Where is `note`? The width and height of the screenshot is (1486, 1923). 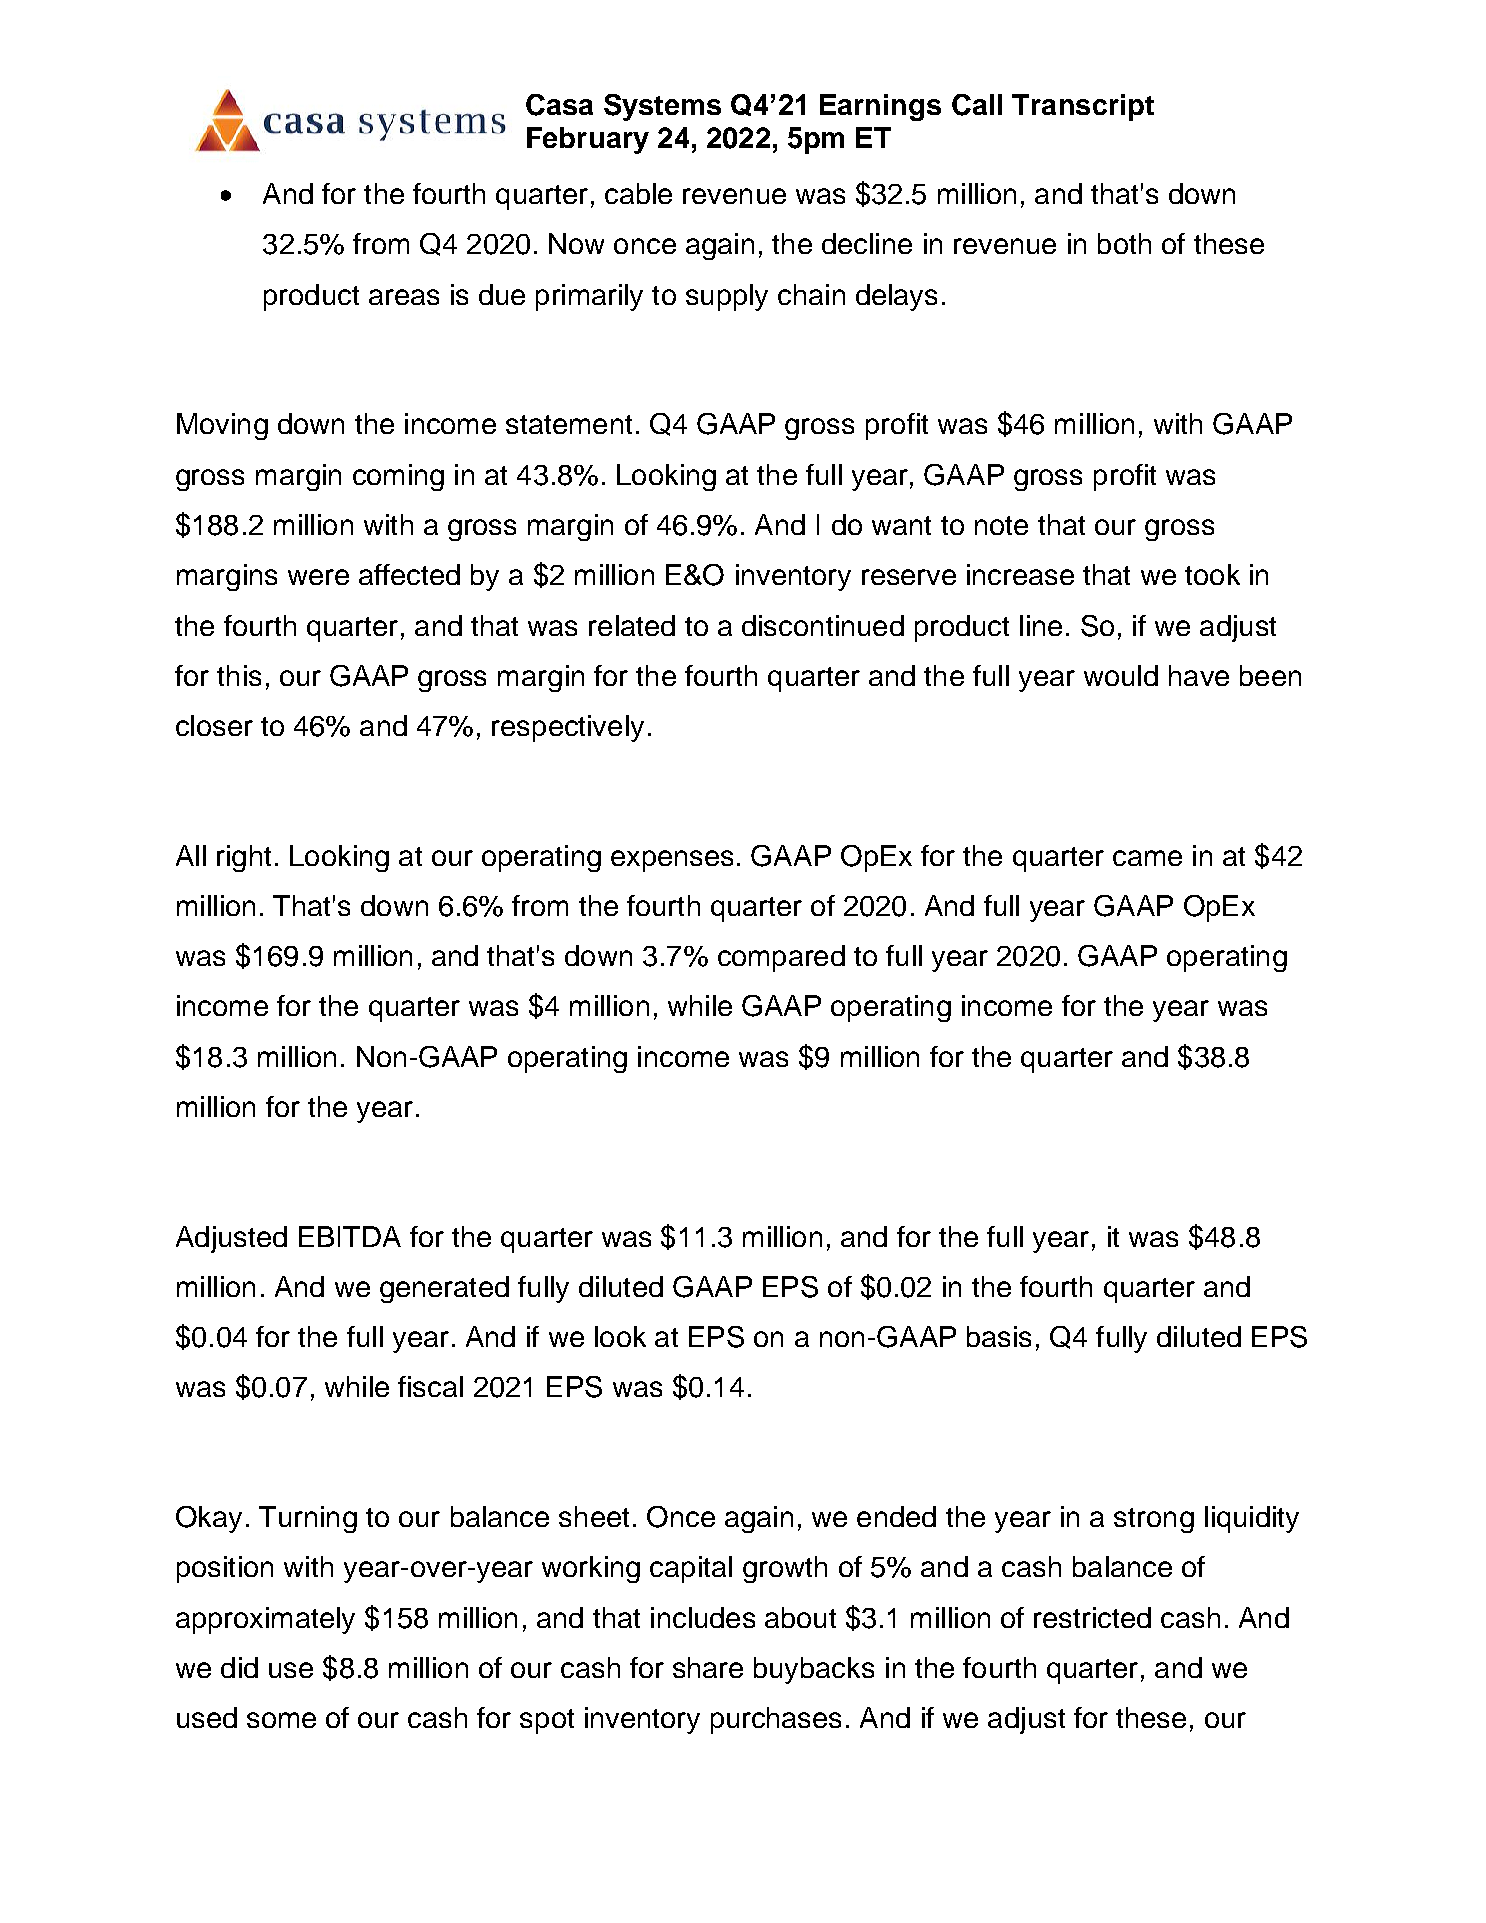
note is located at coordinates (1001, 525).
